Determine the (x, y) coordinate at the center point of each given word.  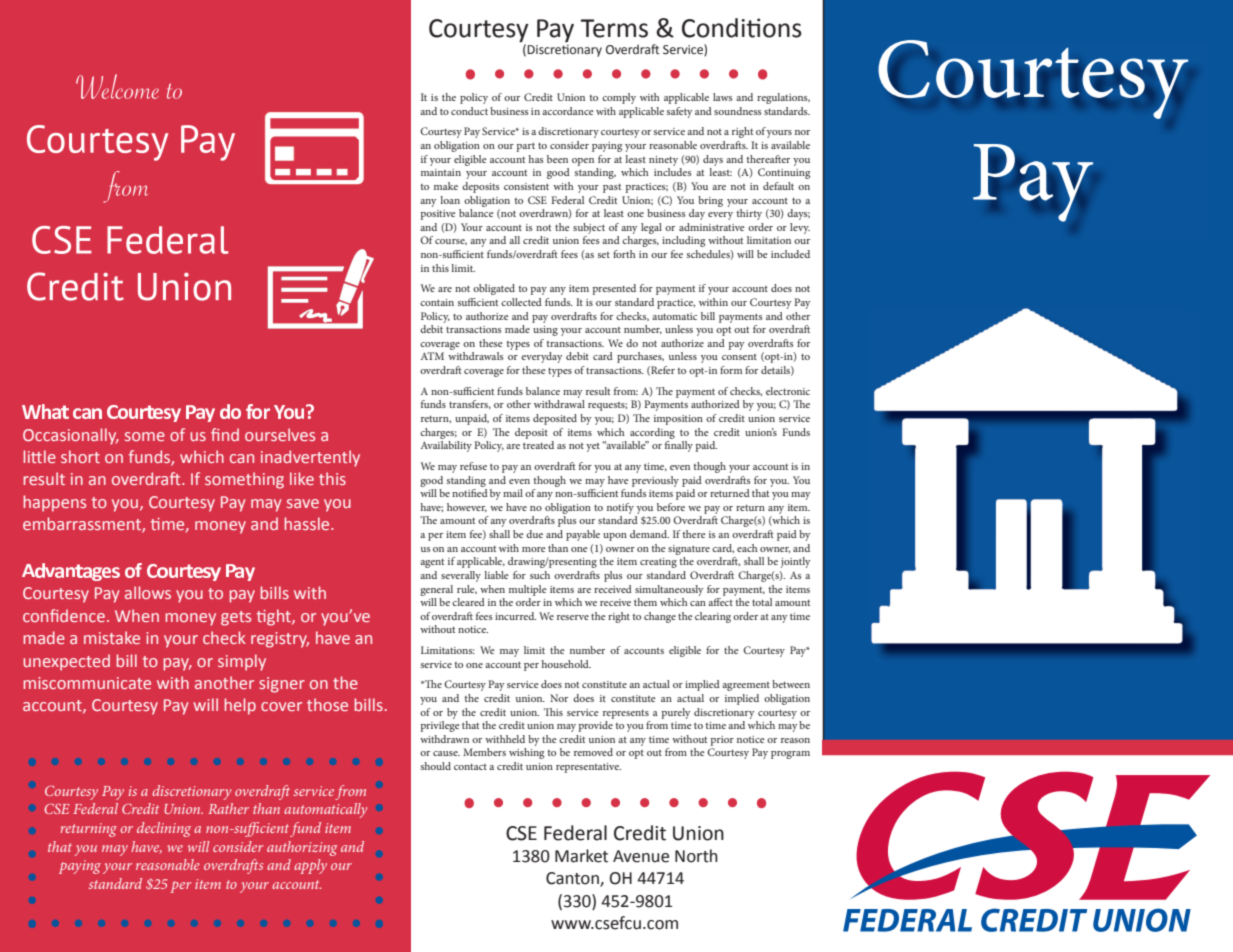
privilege (440, 726)
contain (437, 302)
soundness (738, 111)
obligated (494, 289)
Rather (228, 808)
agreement (746, 686)
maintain (441, 172)
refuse (473, 466)
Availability (446, 446)
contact (470, 767)
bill (708, 316)
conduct (469, 111)
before (671, 507)
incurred (515, 616)
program (790, 755)
